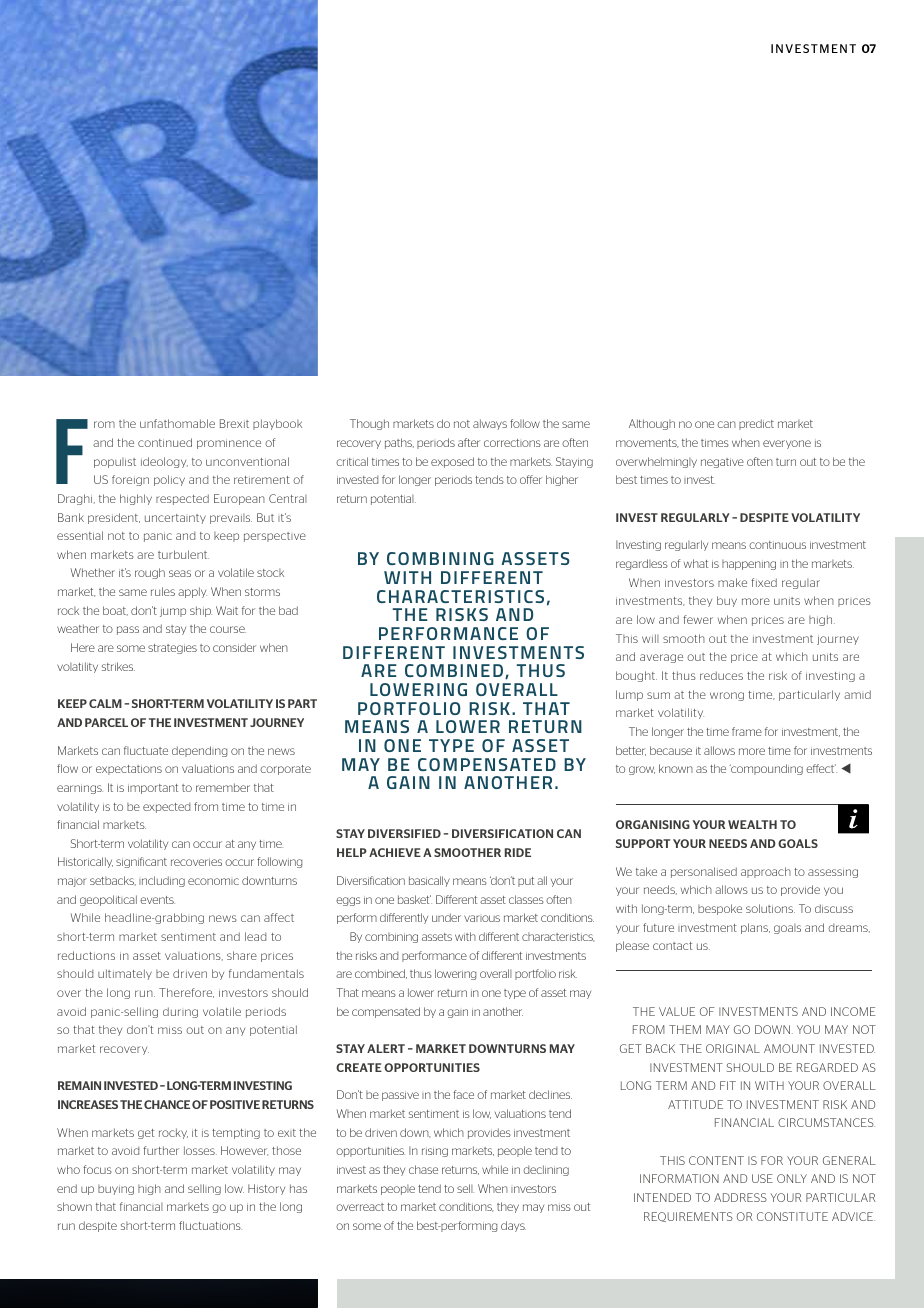  Describe the element at coordinates (165, 442) in the image. I see `continued` at that location.
